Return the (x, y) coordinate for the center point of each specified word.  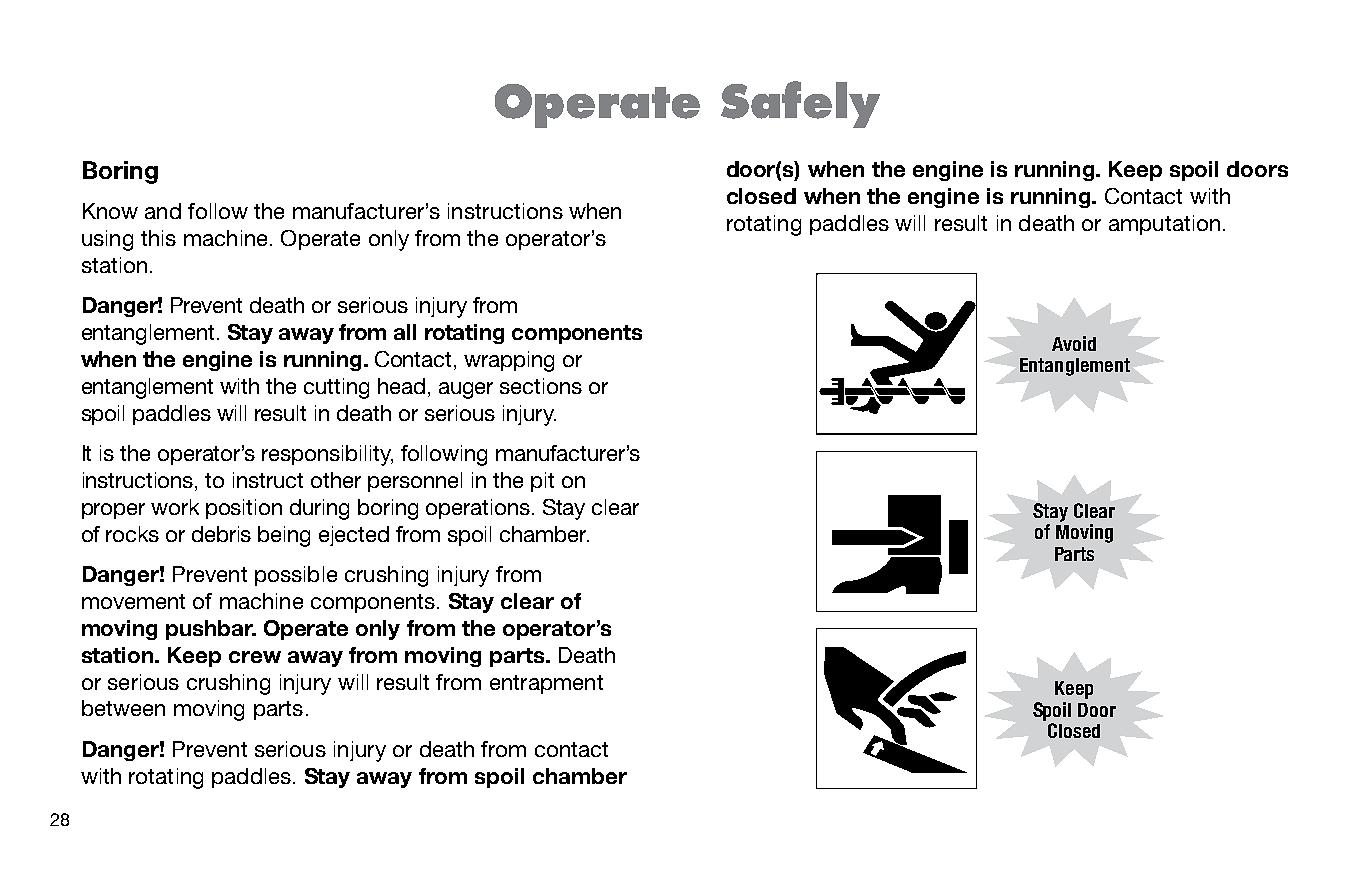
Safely (800, 104)
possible (296, 576)
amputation (1164, 225)
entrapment (546, 684)
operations (478, 509)
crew (255, 657)
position (244, 509)
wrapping (509, 361)
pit (542, 482)
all (405, 332)
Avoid (1074, 343)
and (163, 211)
